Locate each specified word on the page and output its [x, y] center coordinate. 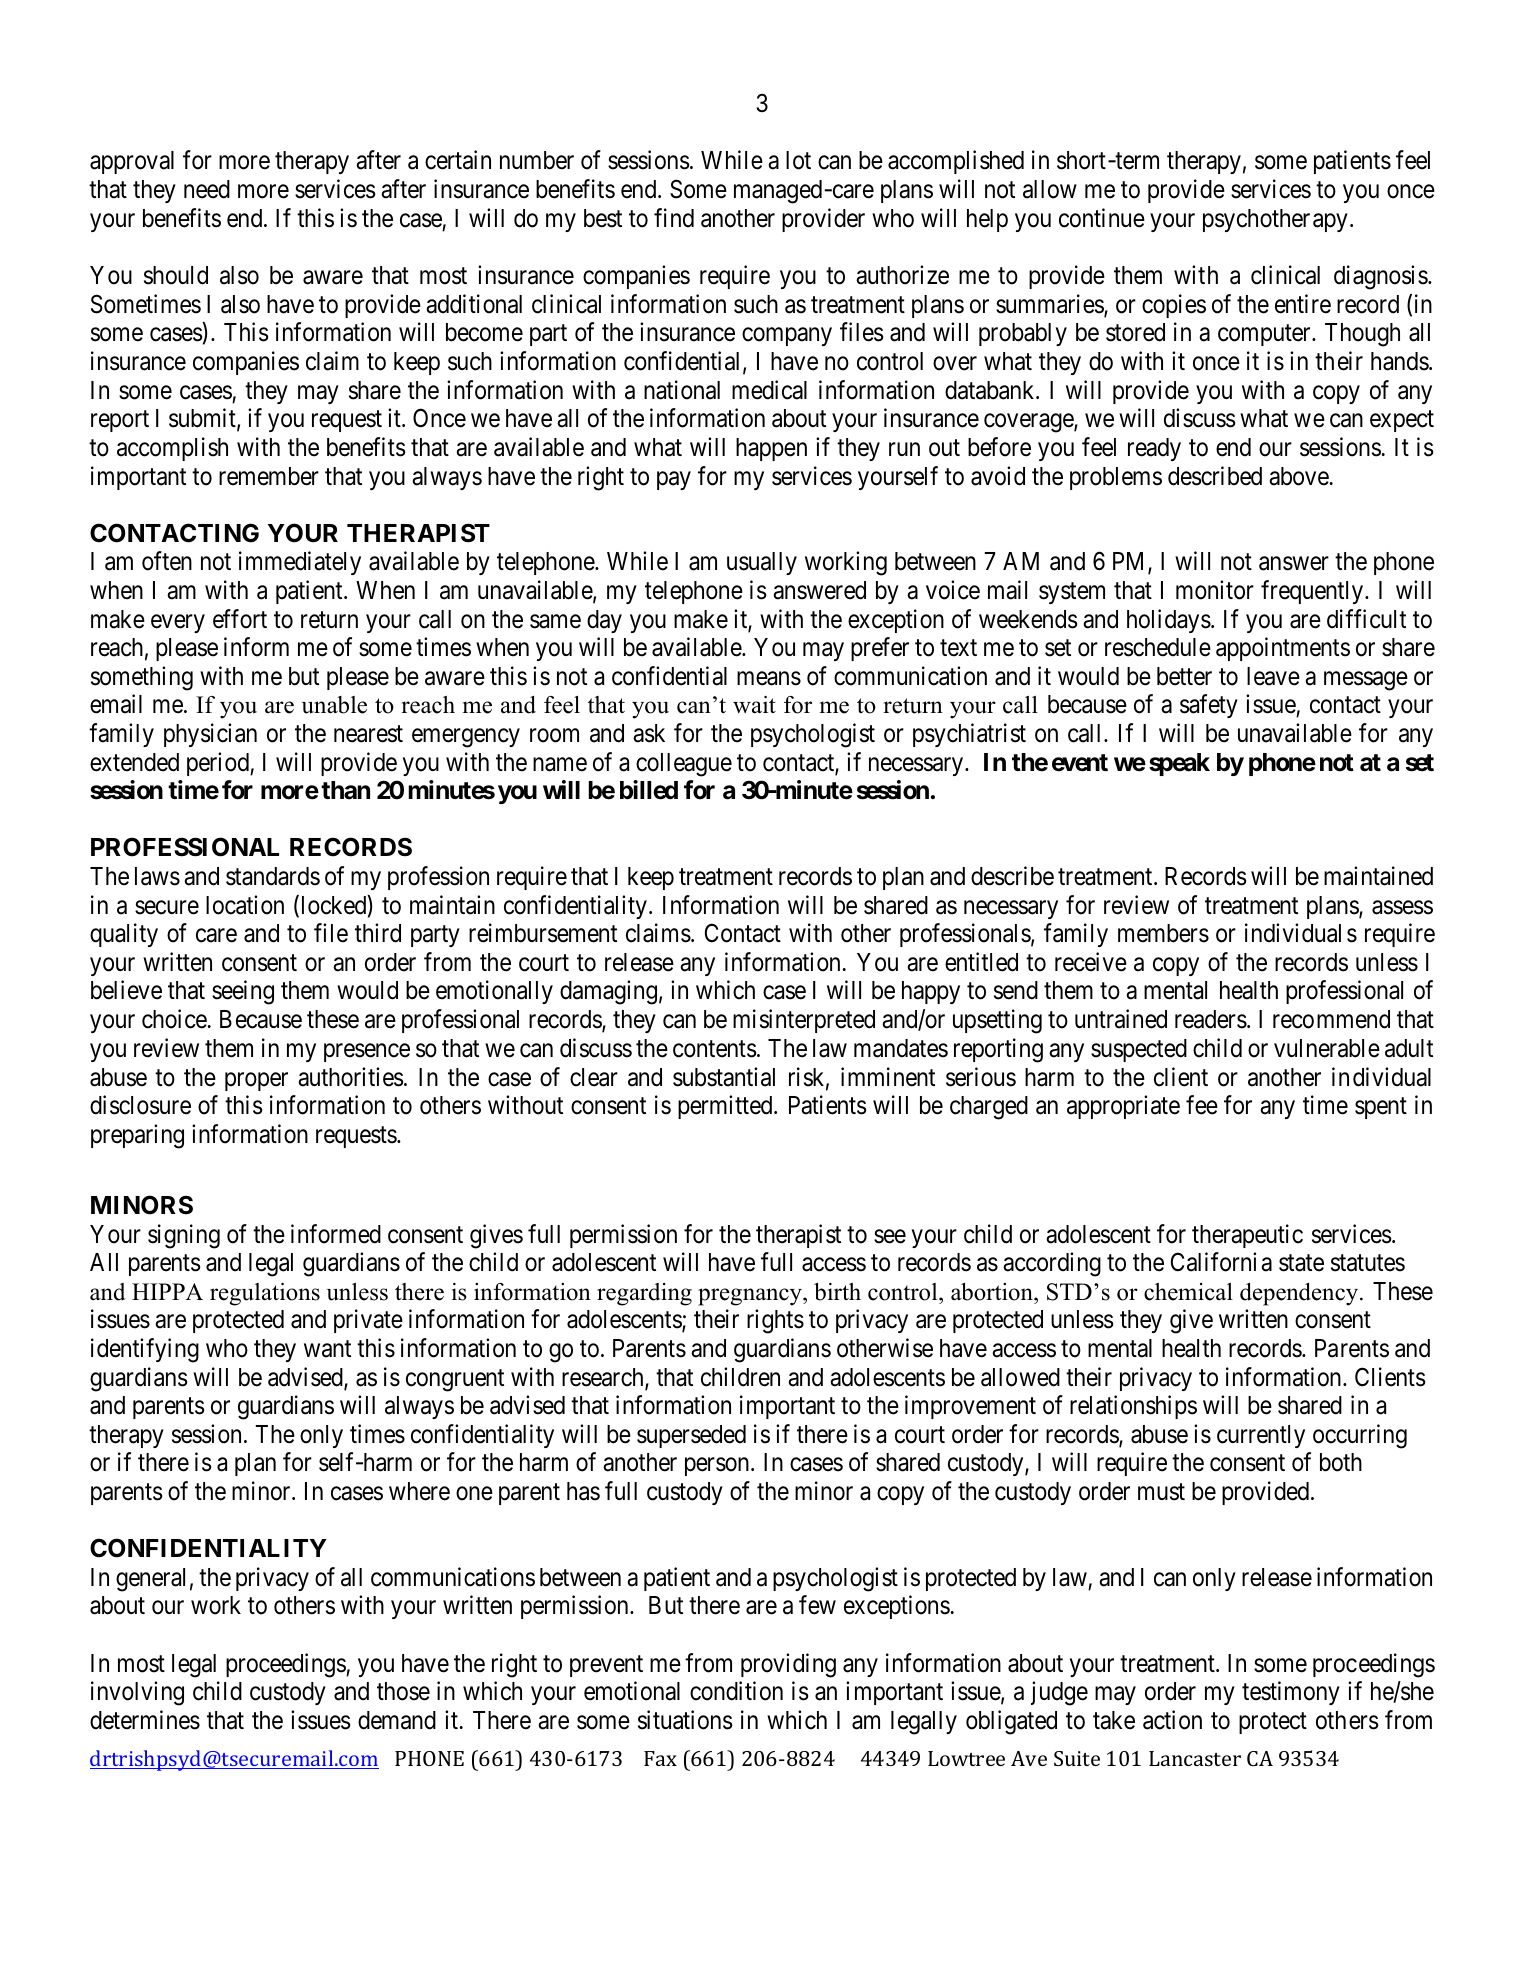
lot [798, 160]
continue [1102, 218]
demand [397, 1720]
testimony [1291, 1693]
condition [736, 1691]
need [207, 189]
